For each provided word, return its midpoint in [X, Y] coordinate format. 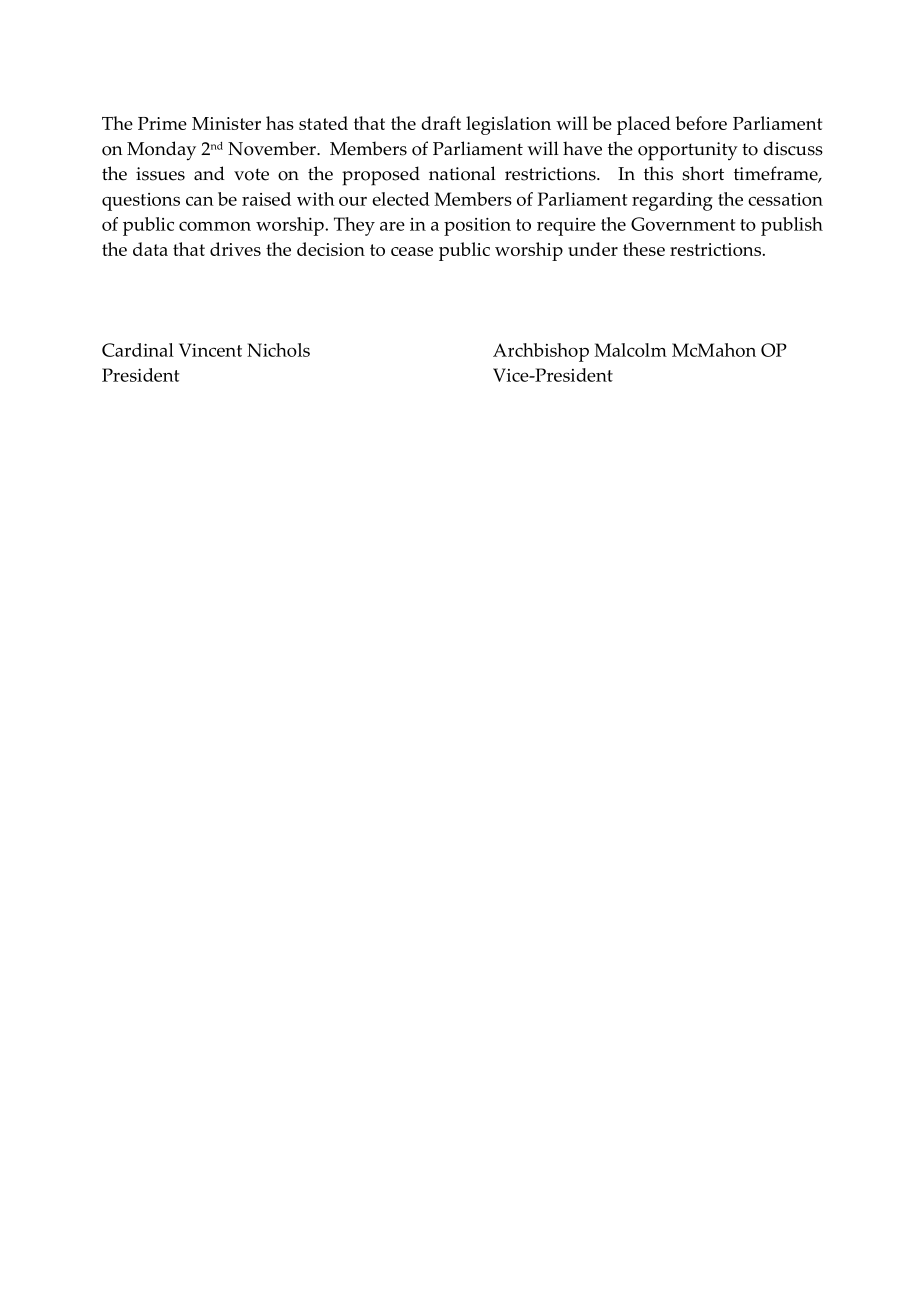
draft [441, 123]
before [701, 123]
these [644, 249]
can [200, 201]
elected [401, 199]
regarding [672, 201]
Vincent [210, 350]
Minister [226, 123]
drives [235, 249]
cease [412, 251]
